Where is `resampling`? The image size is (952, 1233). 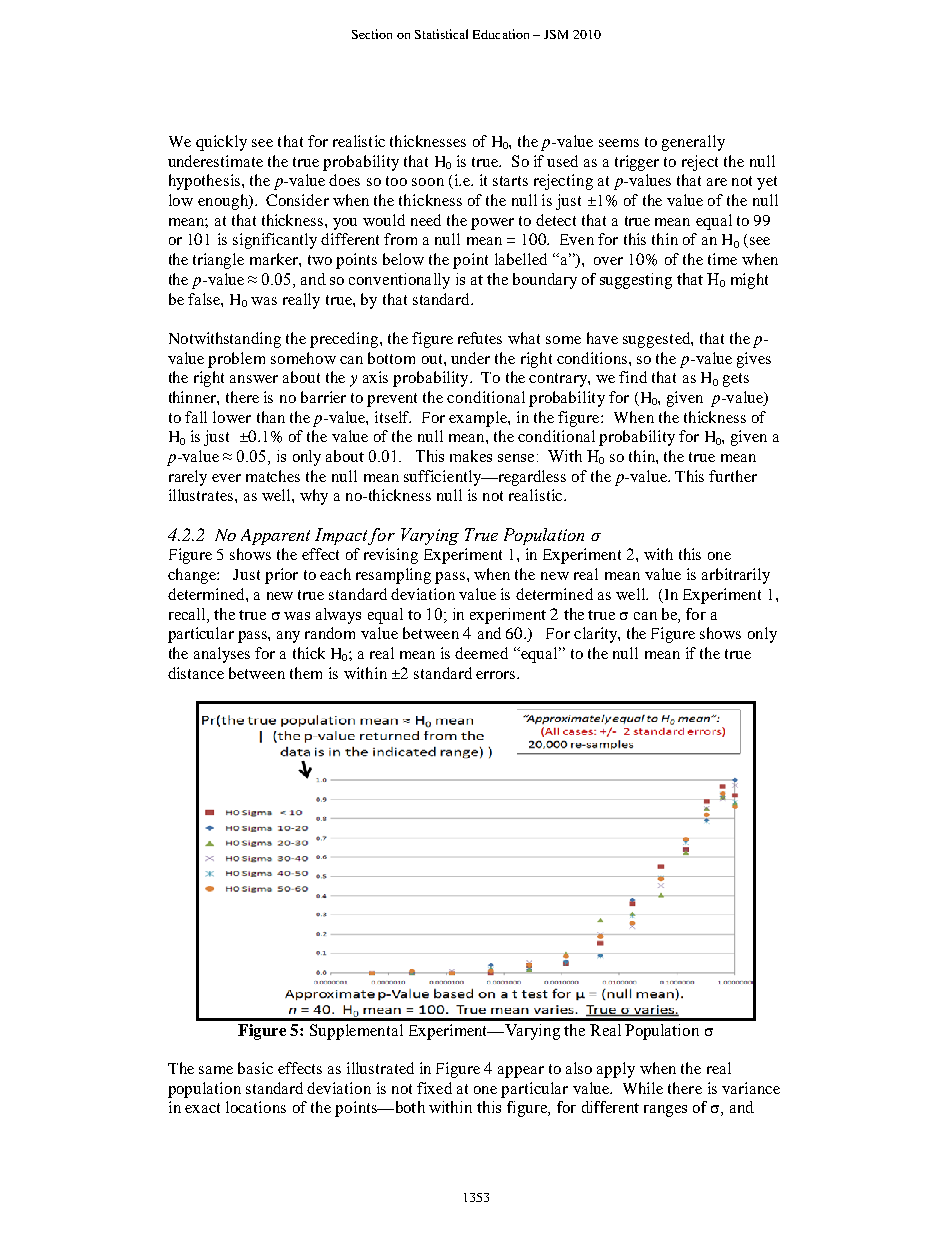
resampling is located at coordinates (393, 576).
